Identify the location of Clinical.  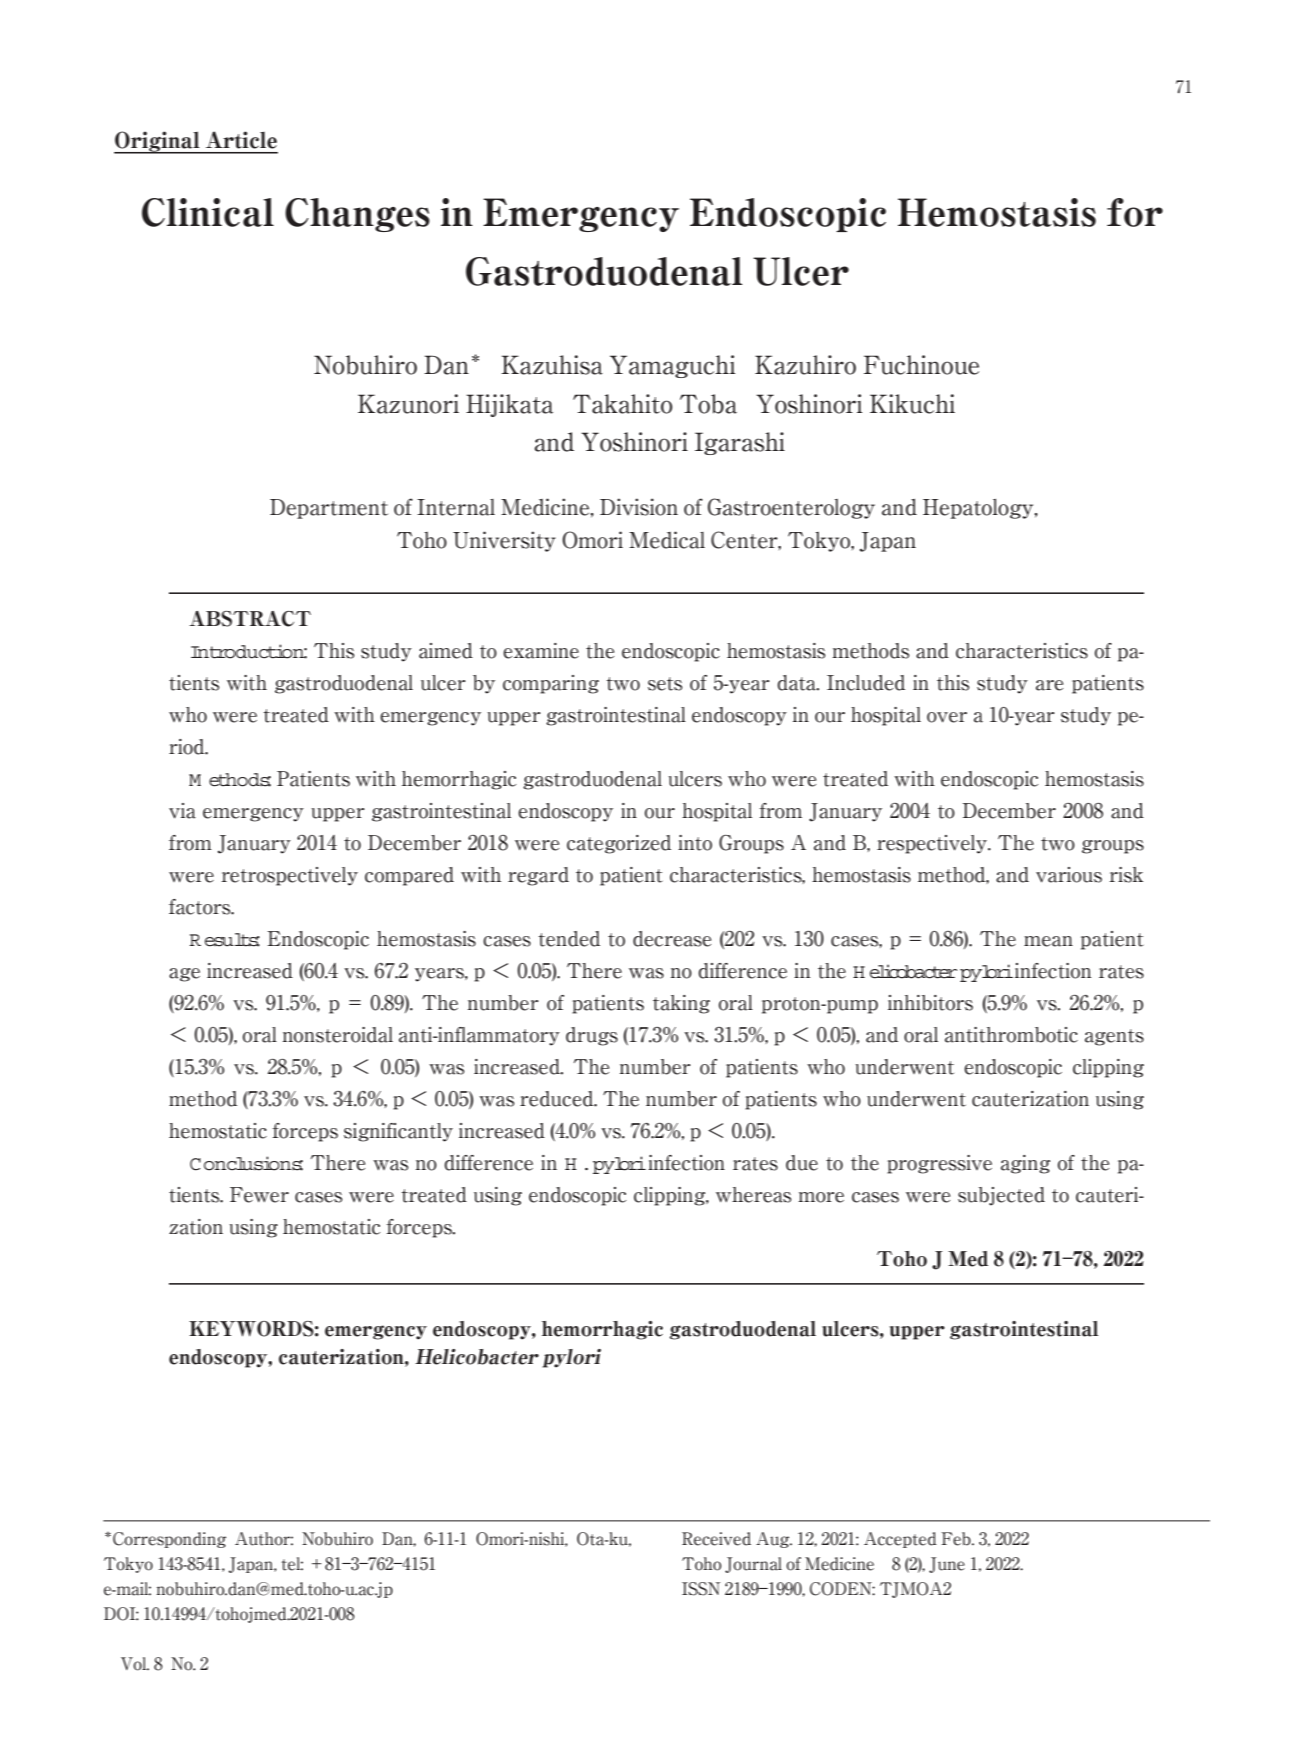
(208, 212).
